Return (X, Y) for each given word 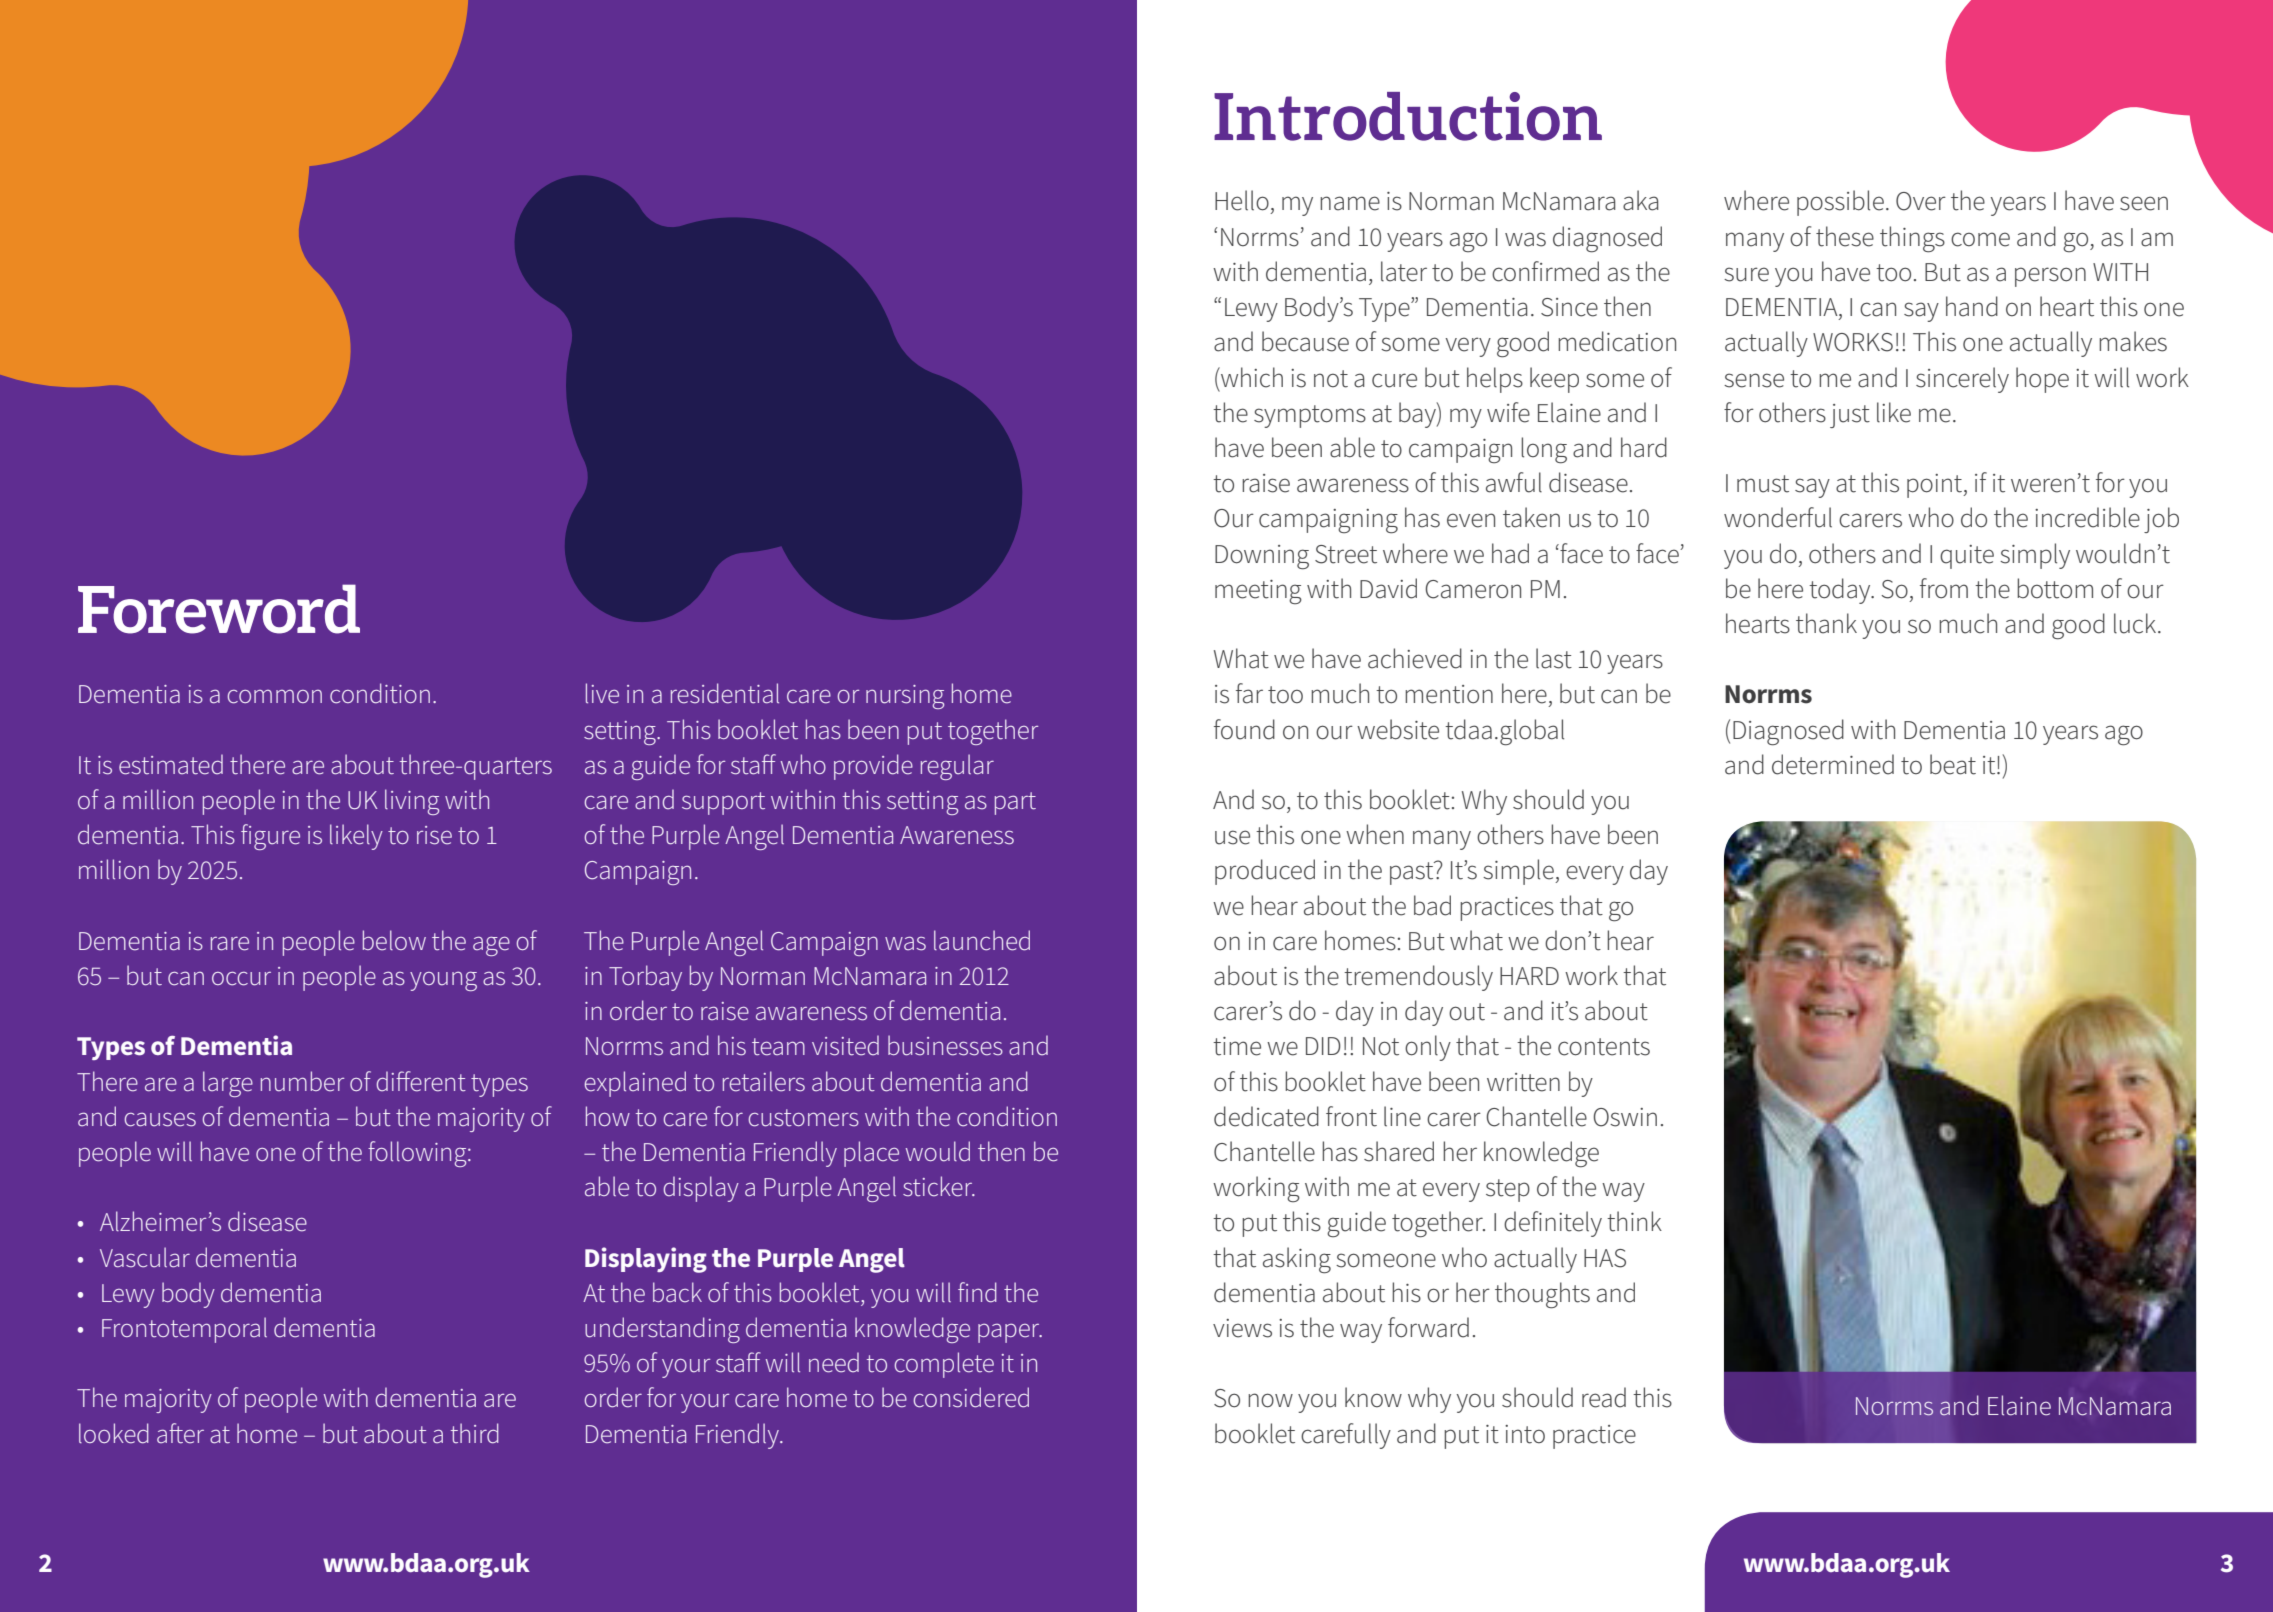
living (412, 802)
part (1015, 803)
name (1350, 203)
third (475, 1433)
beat (1953, 764)
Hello (1242, 200)
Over (1921, 201)
